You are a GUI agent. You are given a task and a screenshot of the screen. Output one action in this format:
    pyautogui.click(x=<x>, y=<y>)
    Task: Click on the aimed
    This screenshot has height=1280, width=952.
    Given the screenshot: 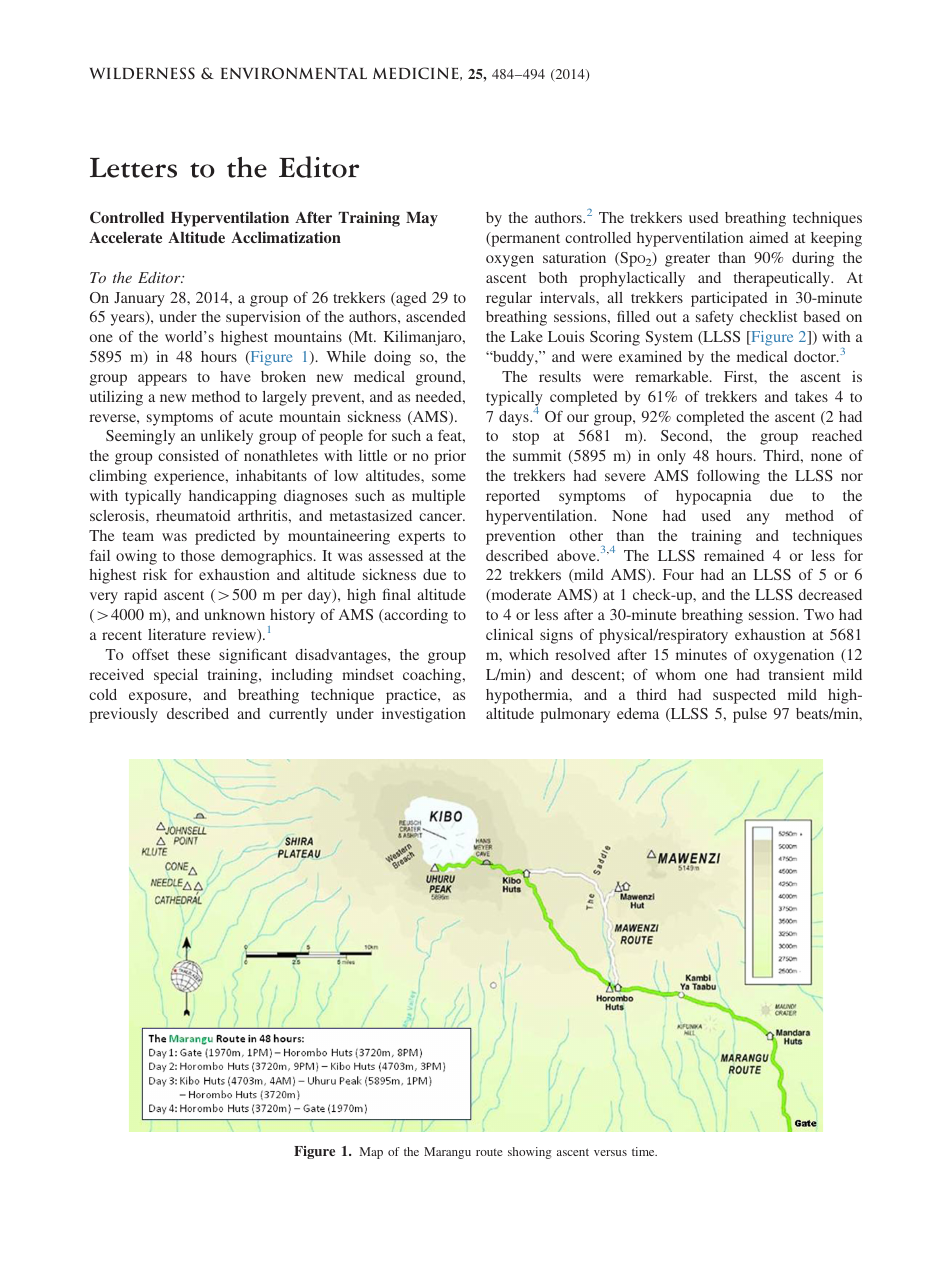 What is the action you would take?
    pyautogui.click(x=769, y=237)
